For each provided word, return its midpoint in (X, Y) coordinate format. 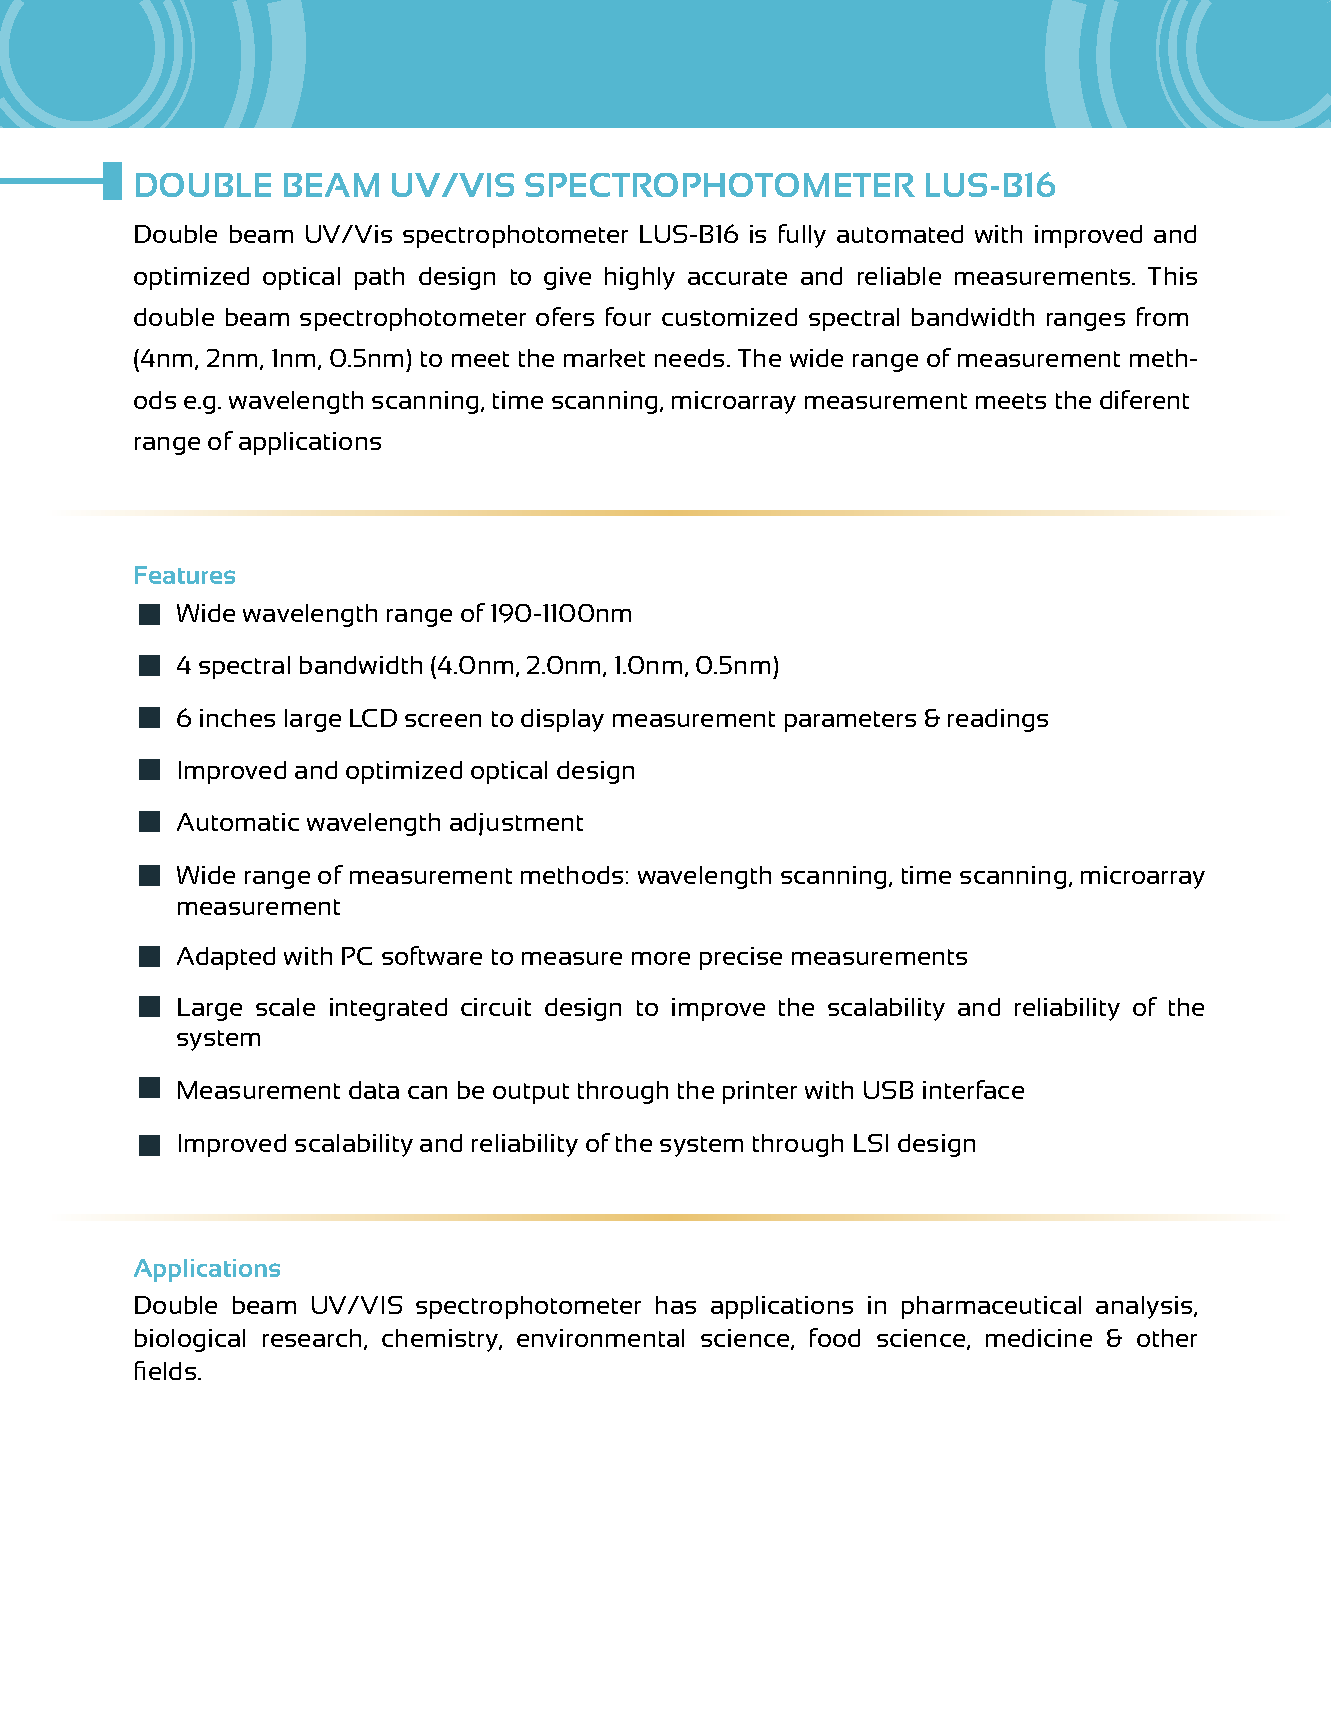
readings (998, 720)
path (379, 278)
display (562, 720)
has (676, 1305)
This (1172, 276)
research (312, 1338)
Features (185, 575)
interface (973, 1089)
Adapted (226, 958)
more (661, 958)
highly (640, 278)
